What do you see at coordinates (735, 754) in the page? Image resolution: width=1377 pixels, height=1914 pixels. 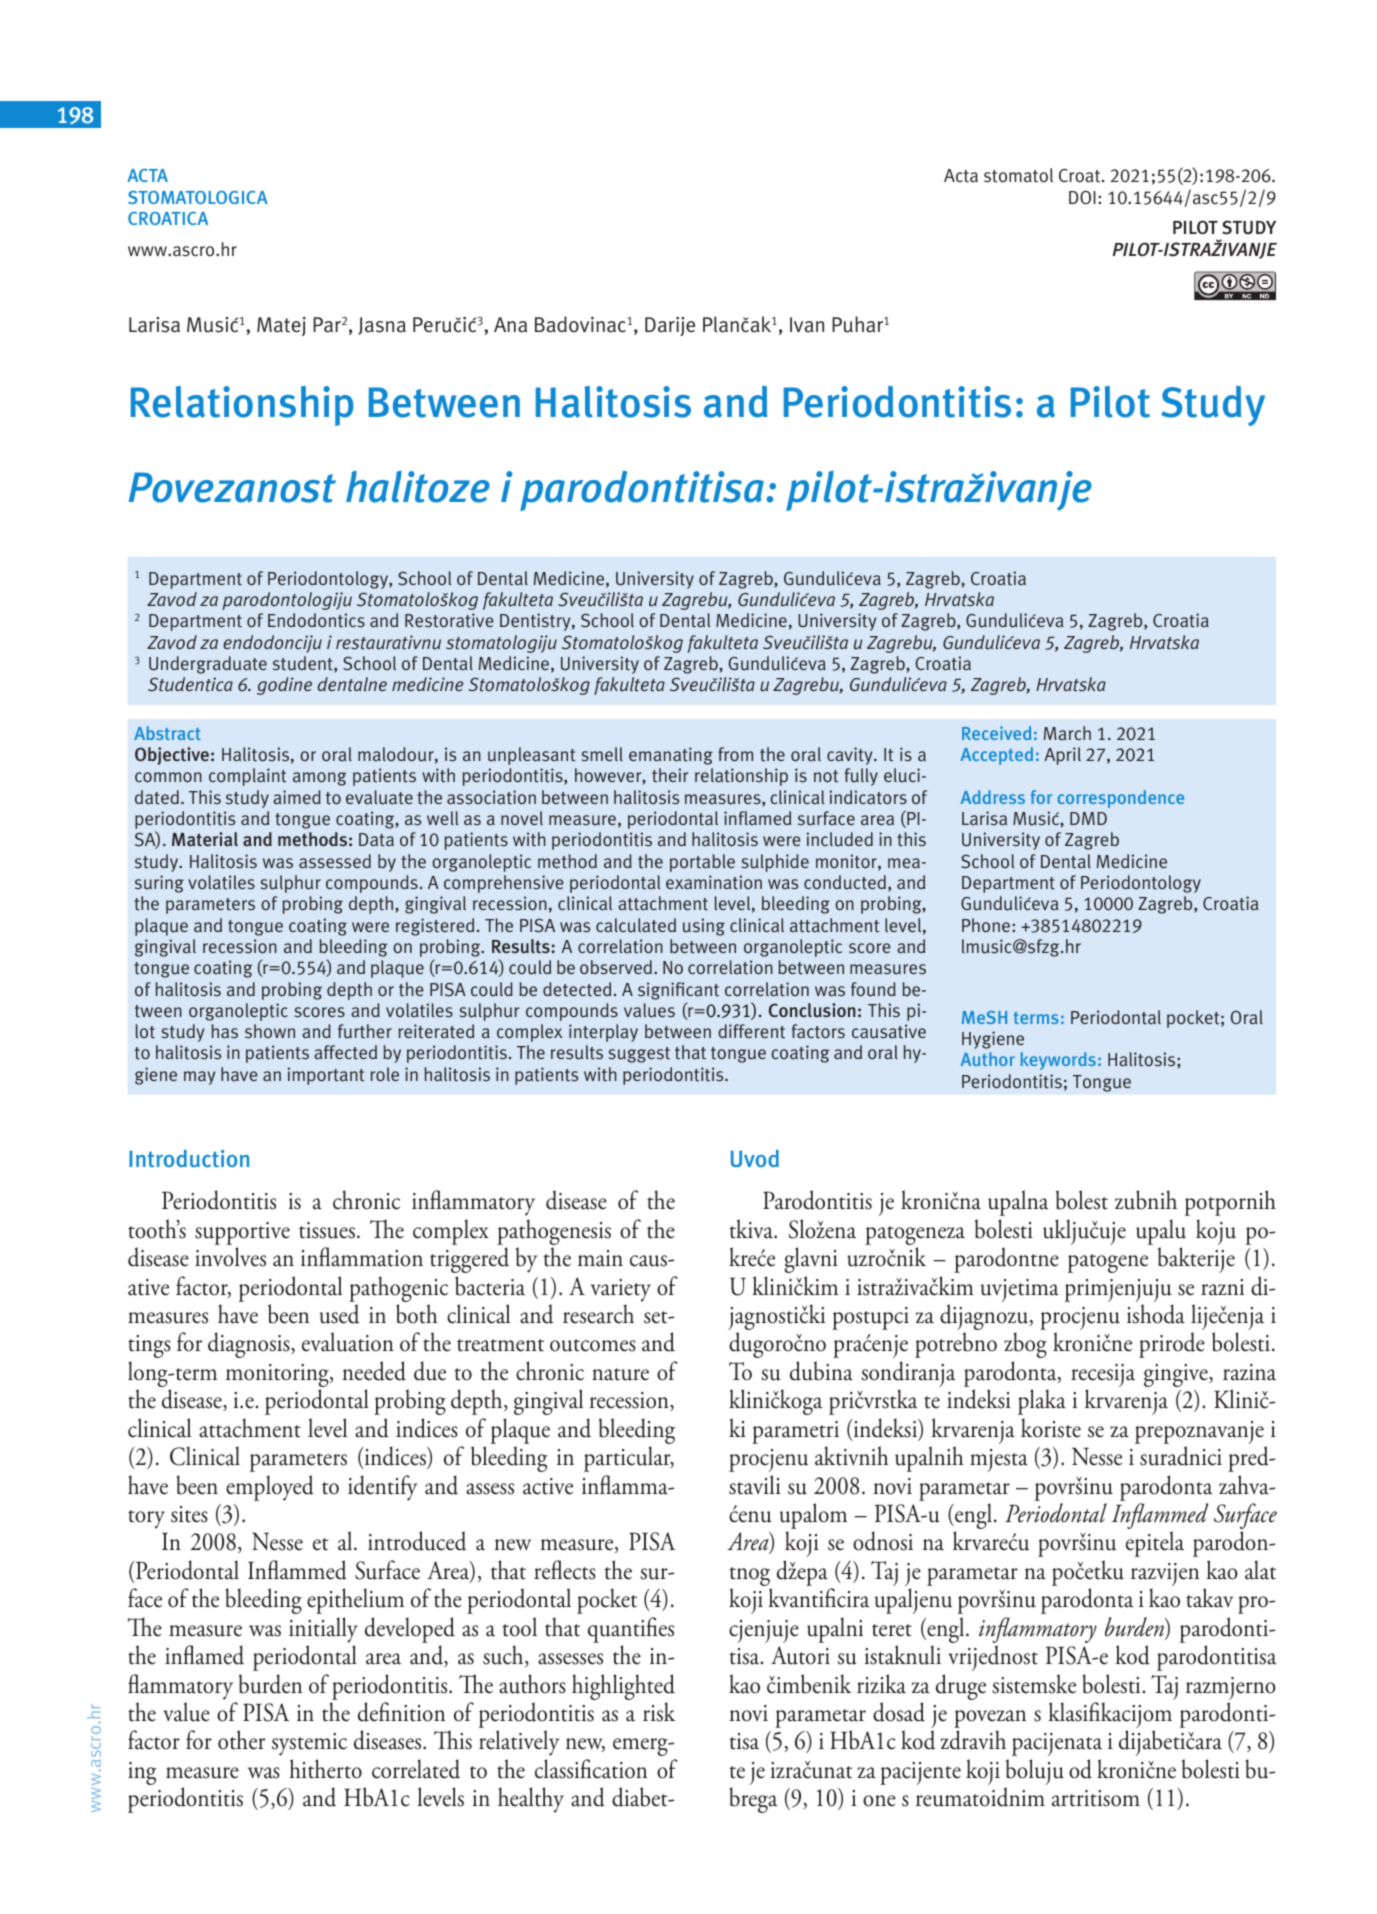 I see `from` at bounding box center [735, 754].
